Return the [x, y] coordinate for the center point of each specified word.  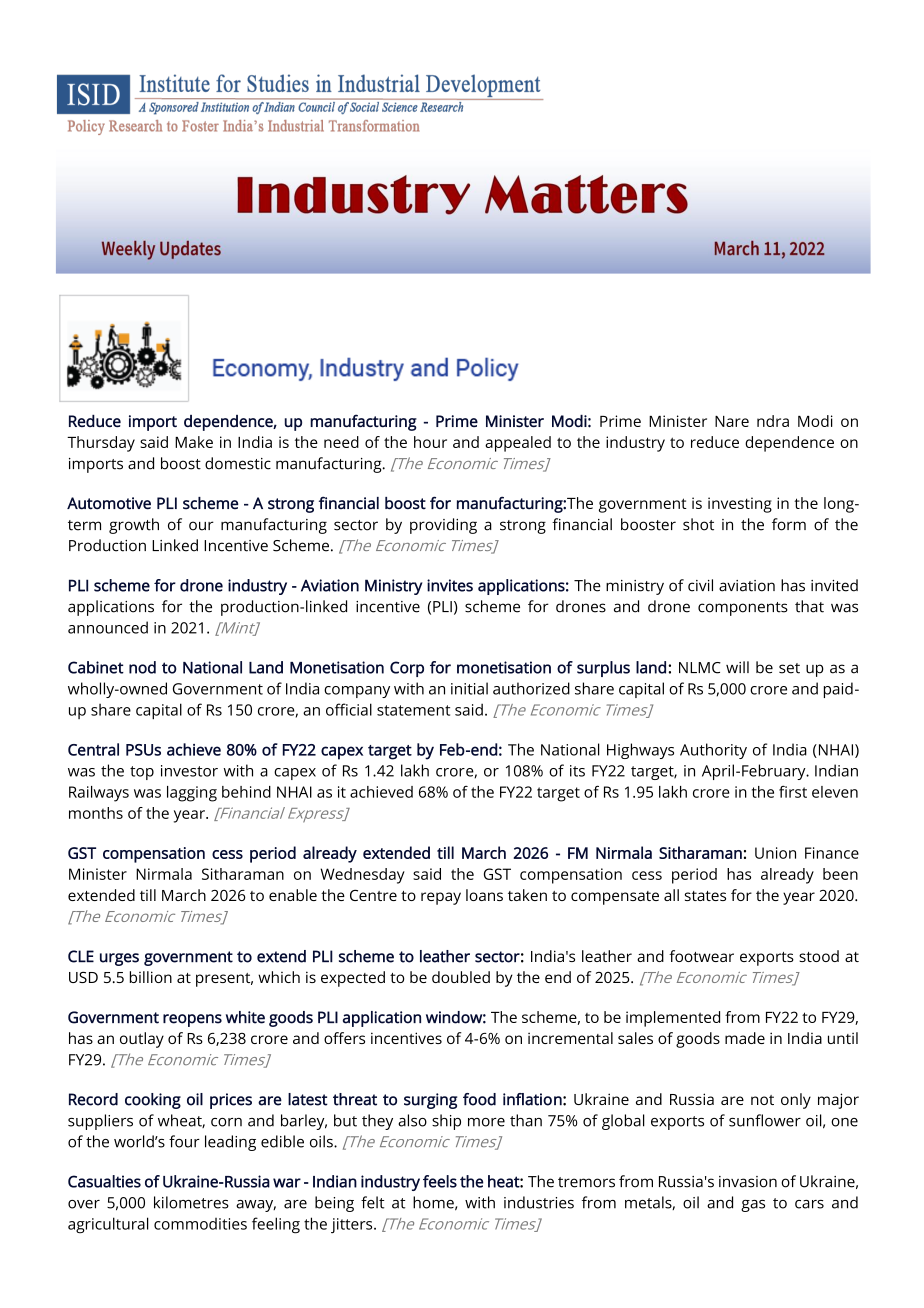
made [745, 1038]
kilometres [191, 1202]
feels [440, 1181]
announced [108, 627]
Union [775, 853]
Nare [732, 421]
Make [194, 442]
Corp [407, 669]
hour [430, 442]
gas [753, 1206]
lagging [192, 794]
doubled [461, 977]
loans [484, 895]
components [743, 609]
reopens [192, 1020]
